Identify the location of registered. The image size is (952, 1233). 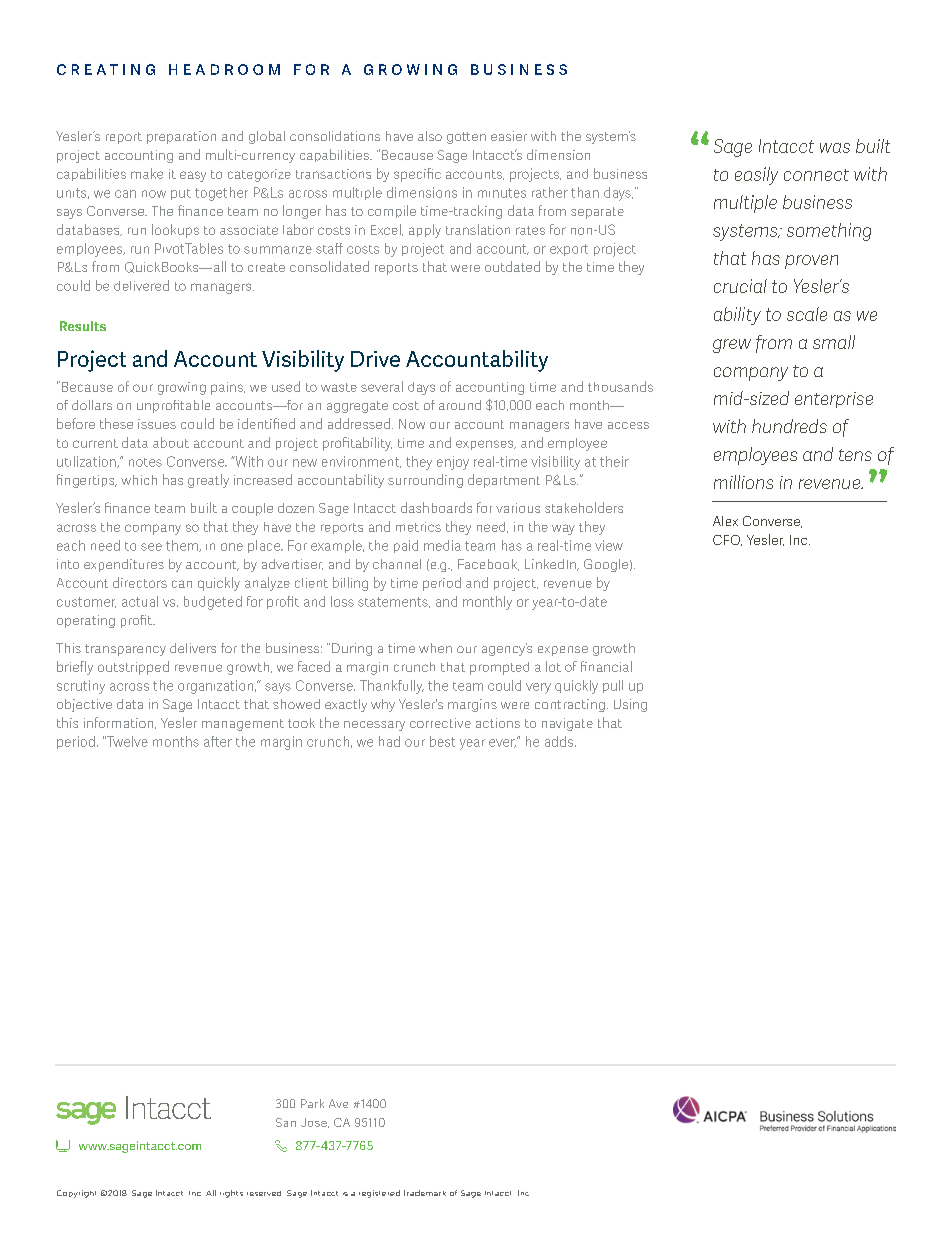
(379, 1194).
